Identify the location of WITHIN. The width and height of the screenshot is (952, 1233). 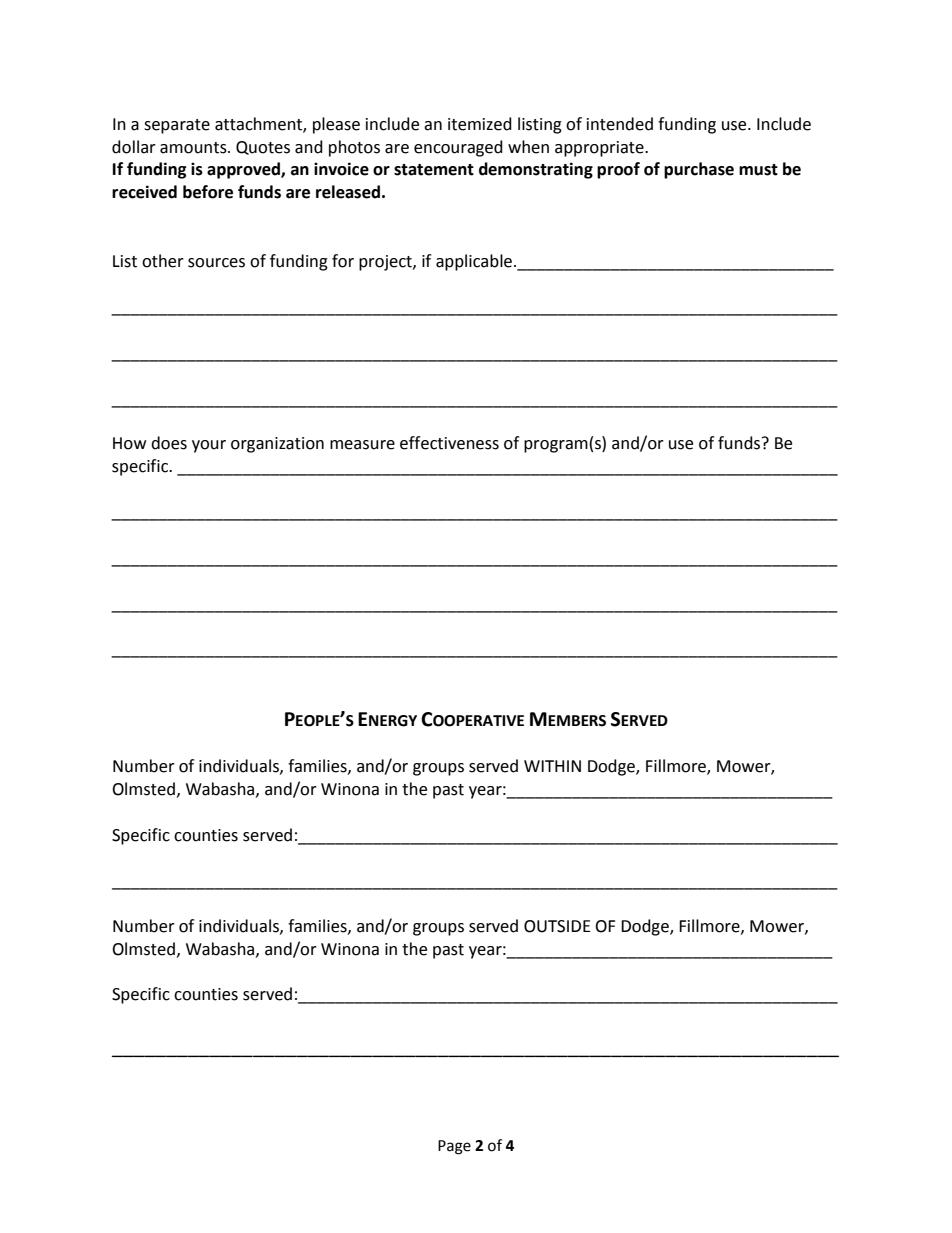
(552, 766).
